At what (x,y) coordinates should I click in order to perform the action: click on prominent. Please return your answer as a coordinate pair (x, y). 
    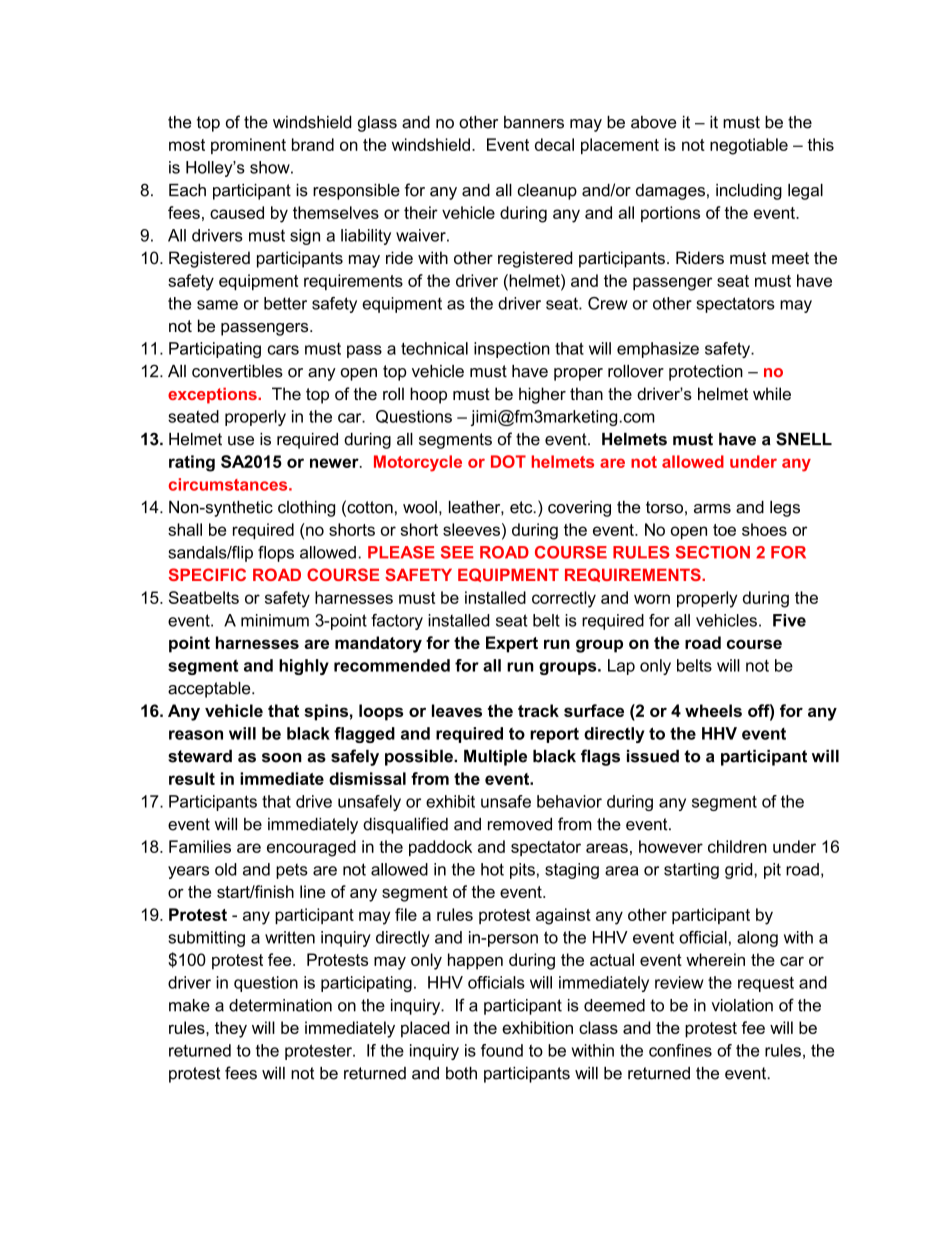
    Looking at the image, I should click on (248, 146).
